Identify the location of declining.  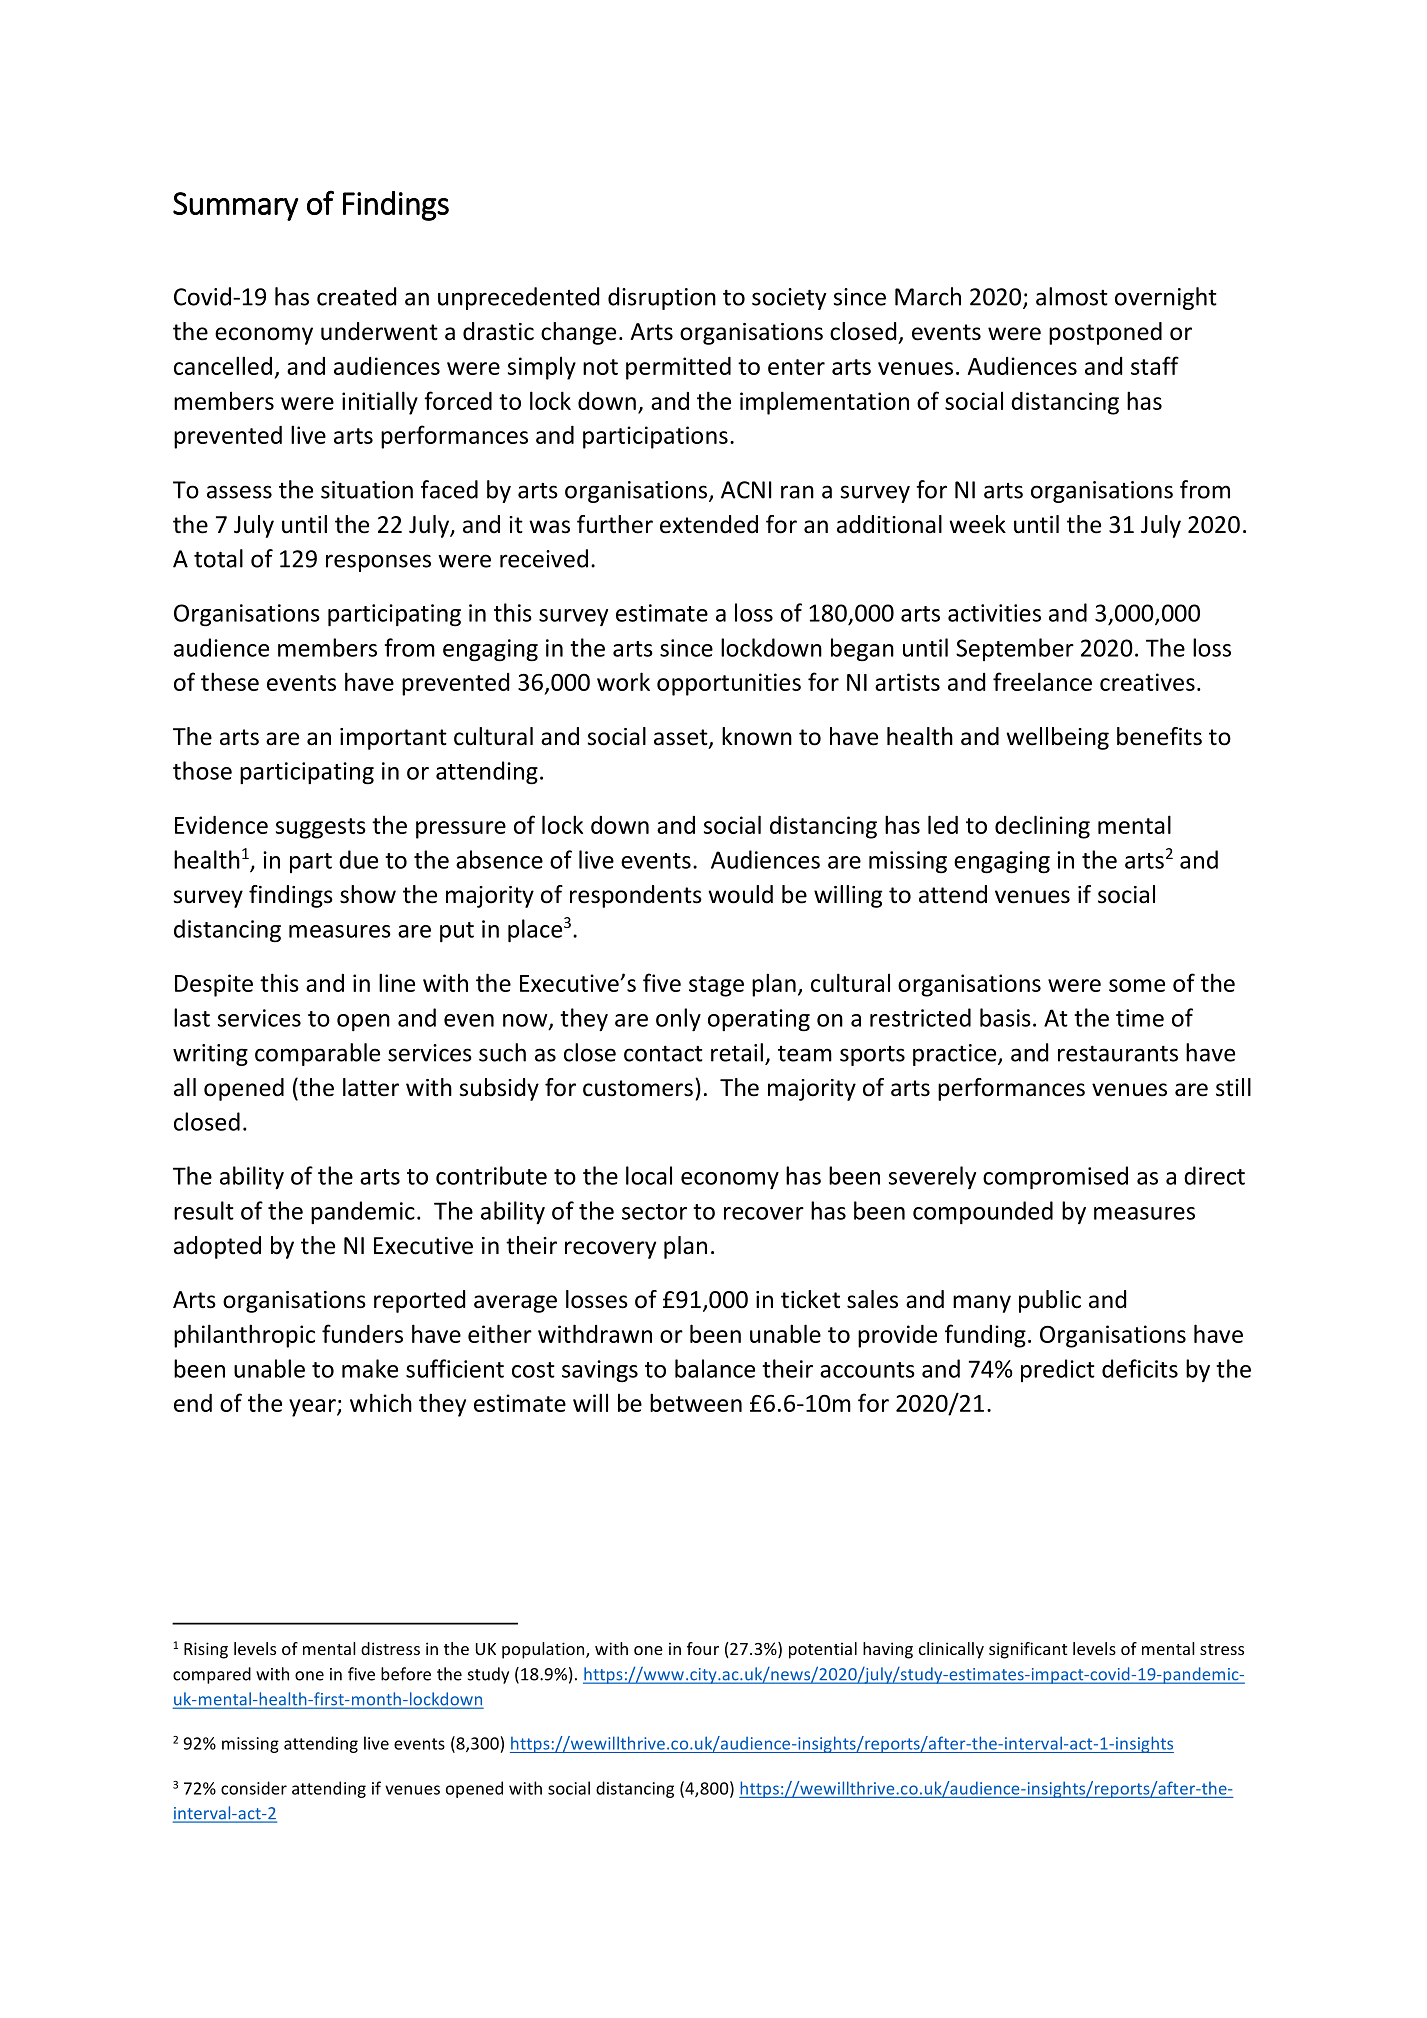
(1042, 827).
